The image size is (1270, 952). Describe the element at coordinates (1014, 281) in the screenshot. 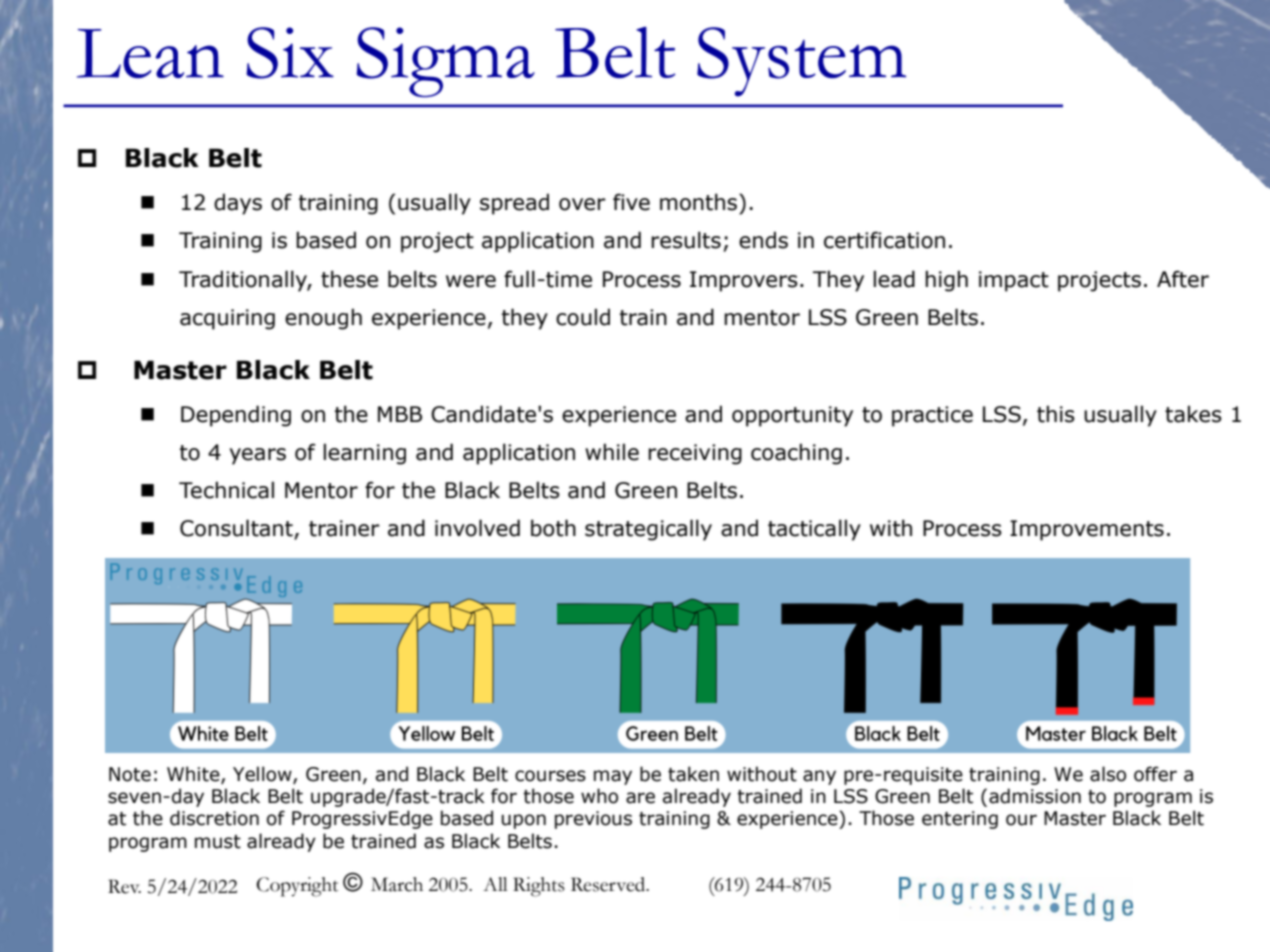

I see `impact` at that location.
